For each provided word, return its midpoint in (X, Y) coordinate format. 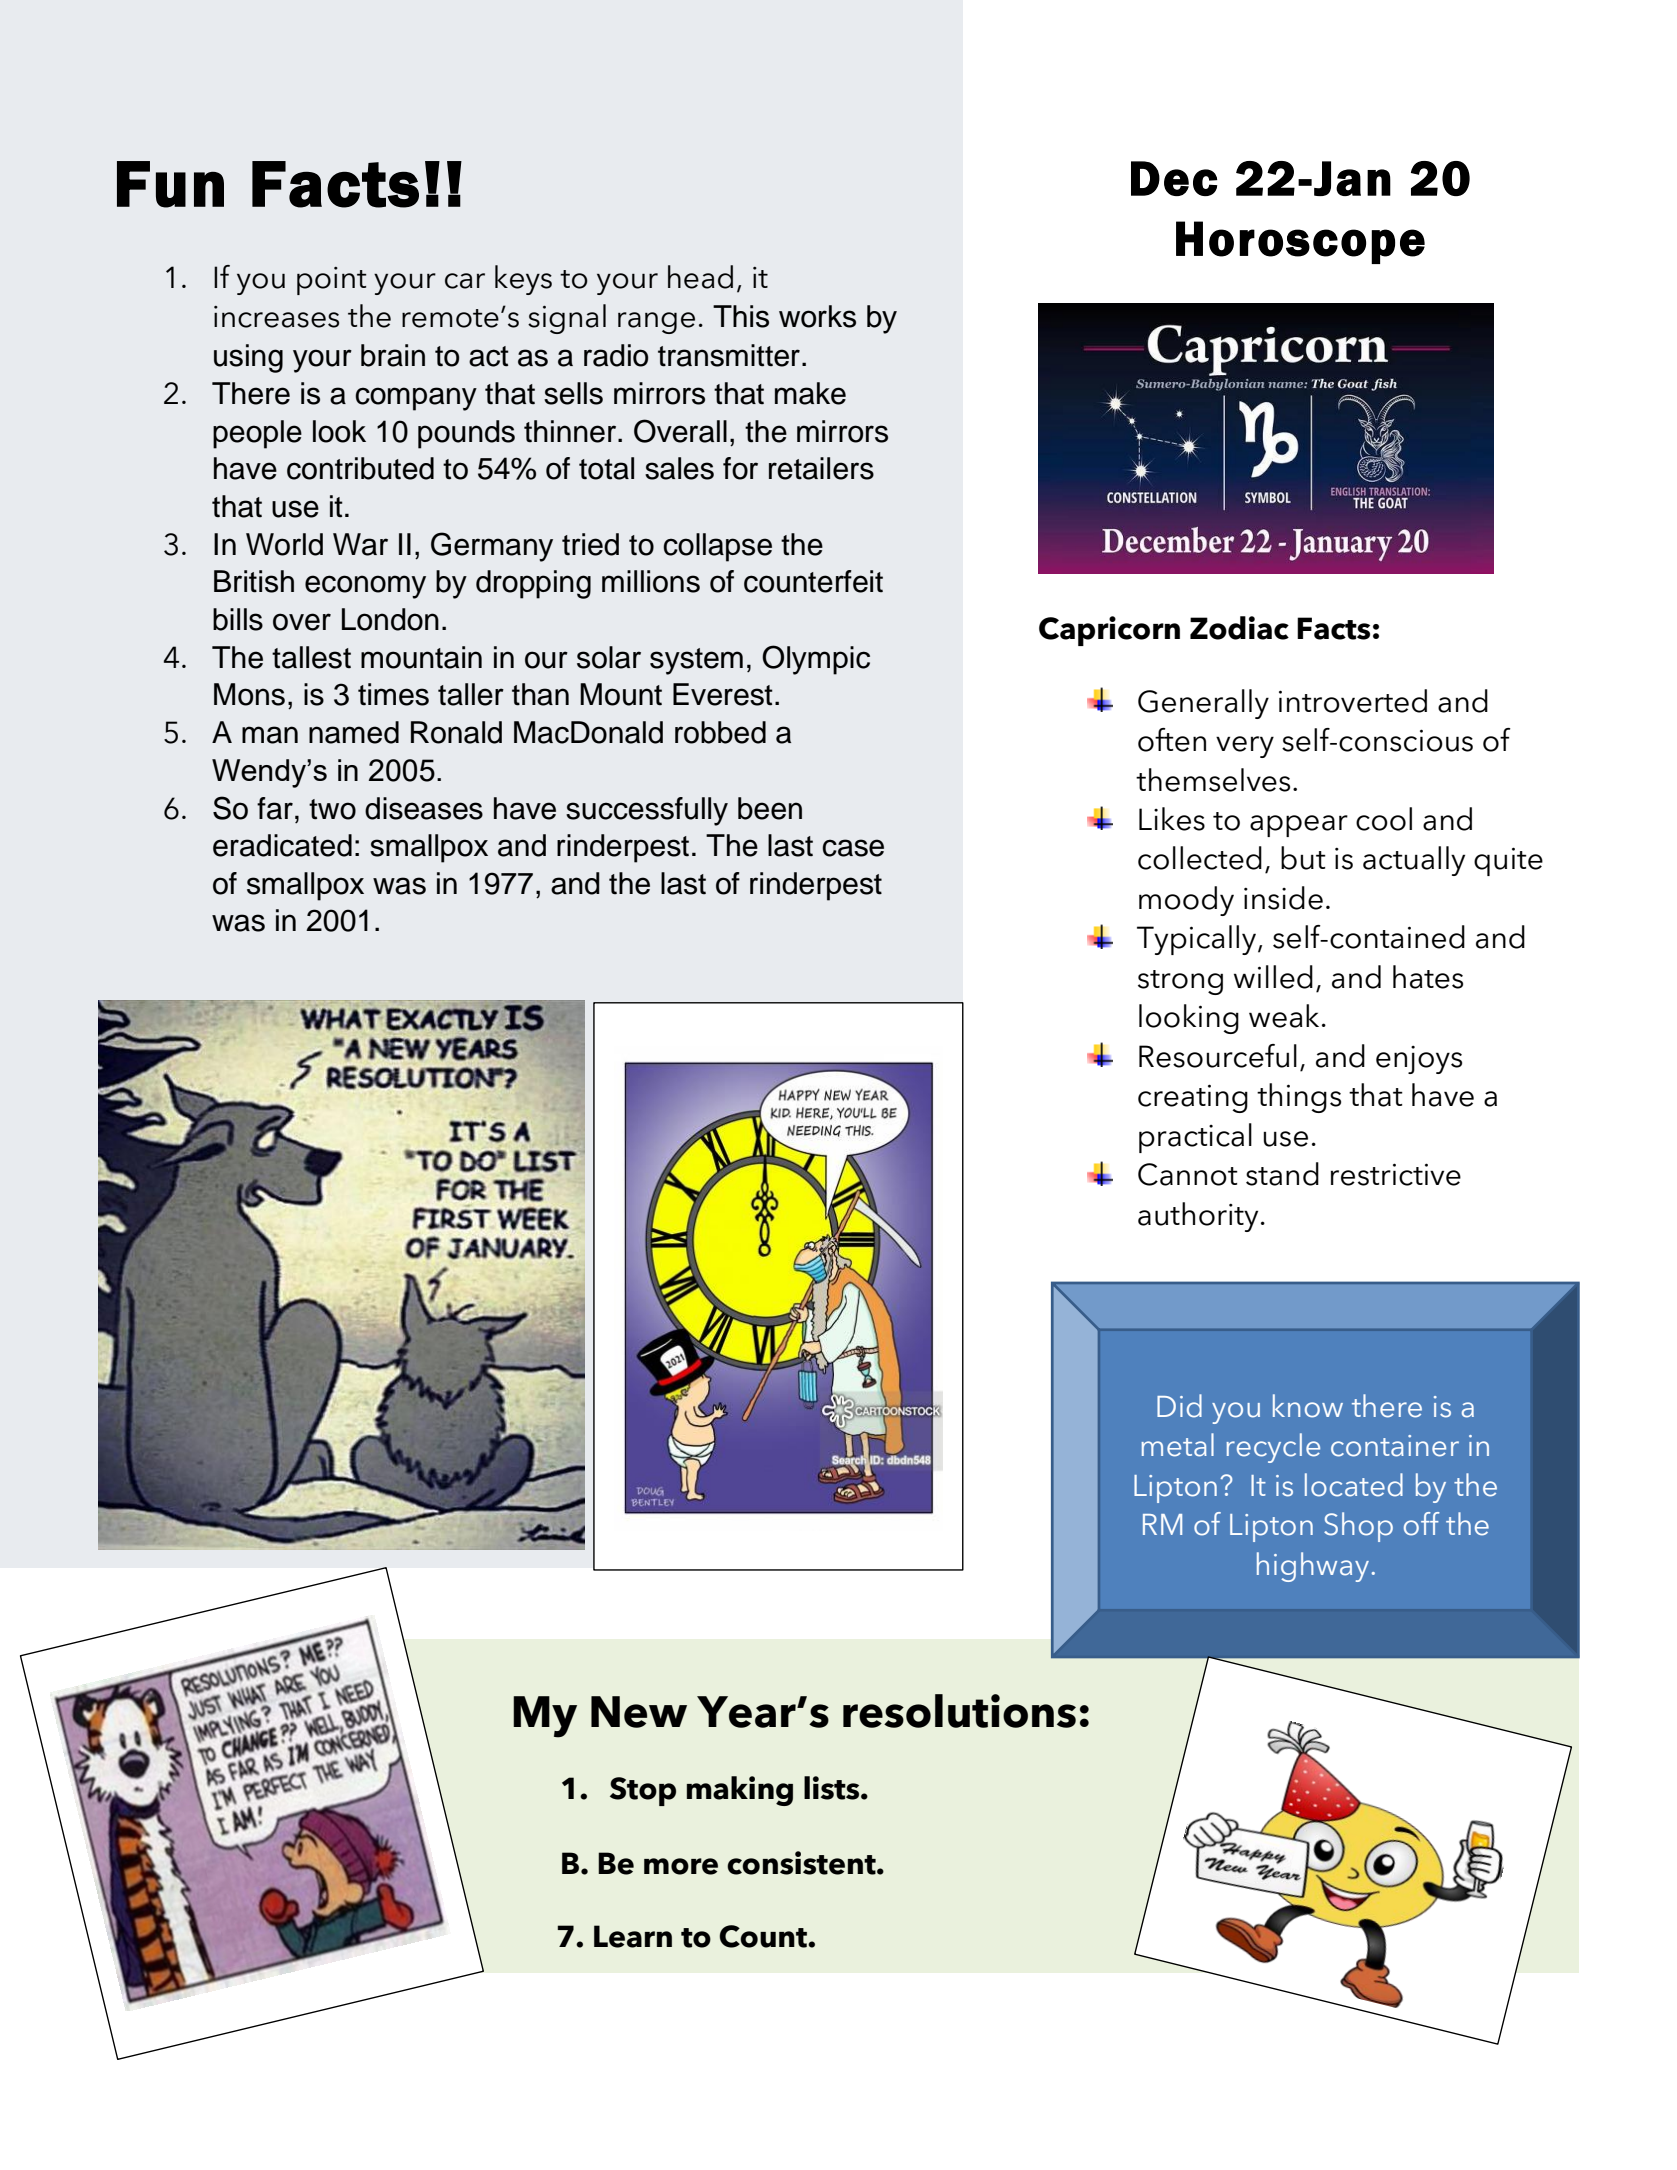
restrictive (1396, 1174)
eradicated (282, 845)
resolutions (959, 1711)
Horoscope (1300, 242)
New (639, 1712)
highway (1313, 1567)
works (817, 316)
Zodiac (1239, 628)
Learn (633, 1936)
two (332, 809)
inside (1283, 898)
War (360, 544)
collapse (717, 547)
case (853, 848)
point (332, 281)
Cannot (1188, 1174)
